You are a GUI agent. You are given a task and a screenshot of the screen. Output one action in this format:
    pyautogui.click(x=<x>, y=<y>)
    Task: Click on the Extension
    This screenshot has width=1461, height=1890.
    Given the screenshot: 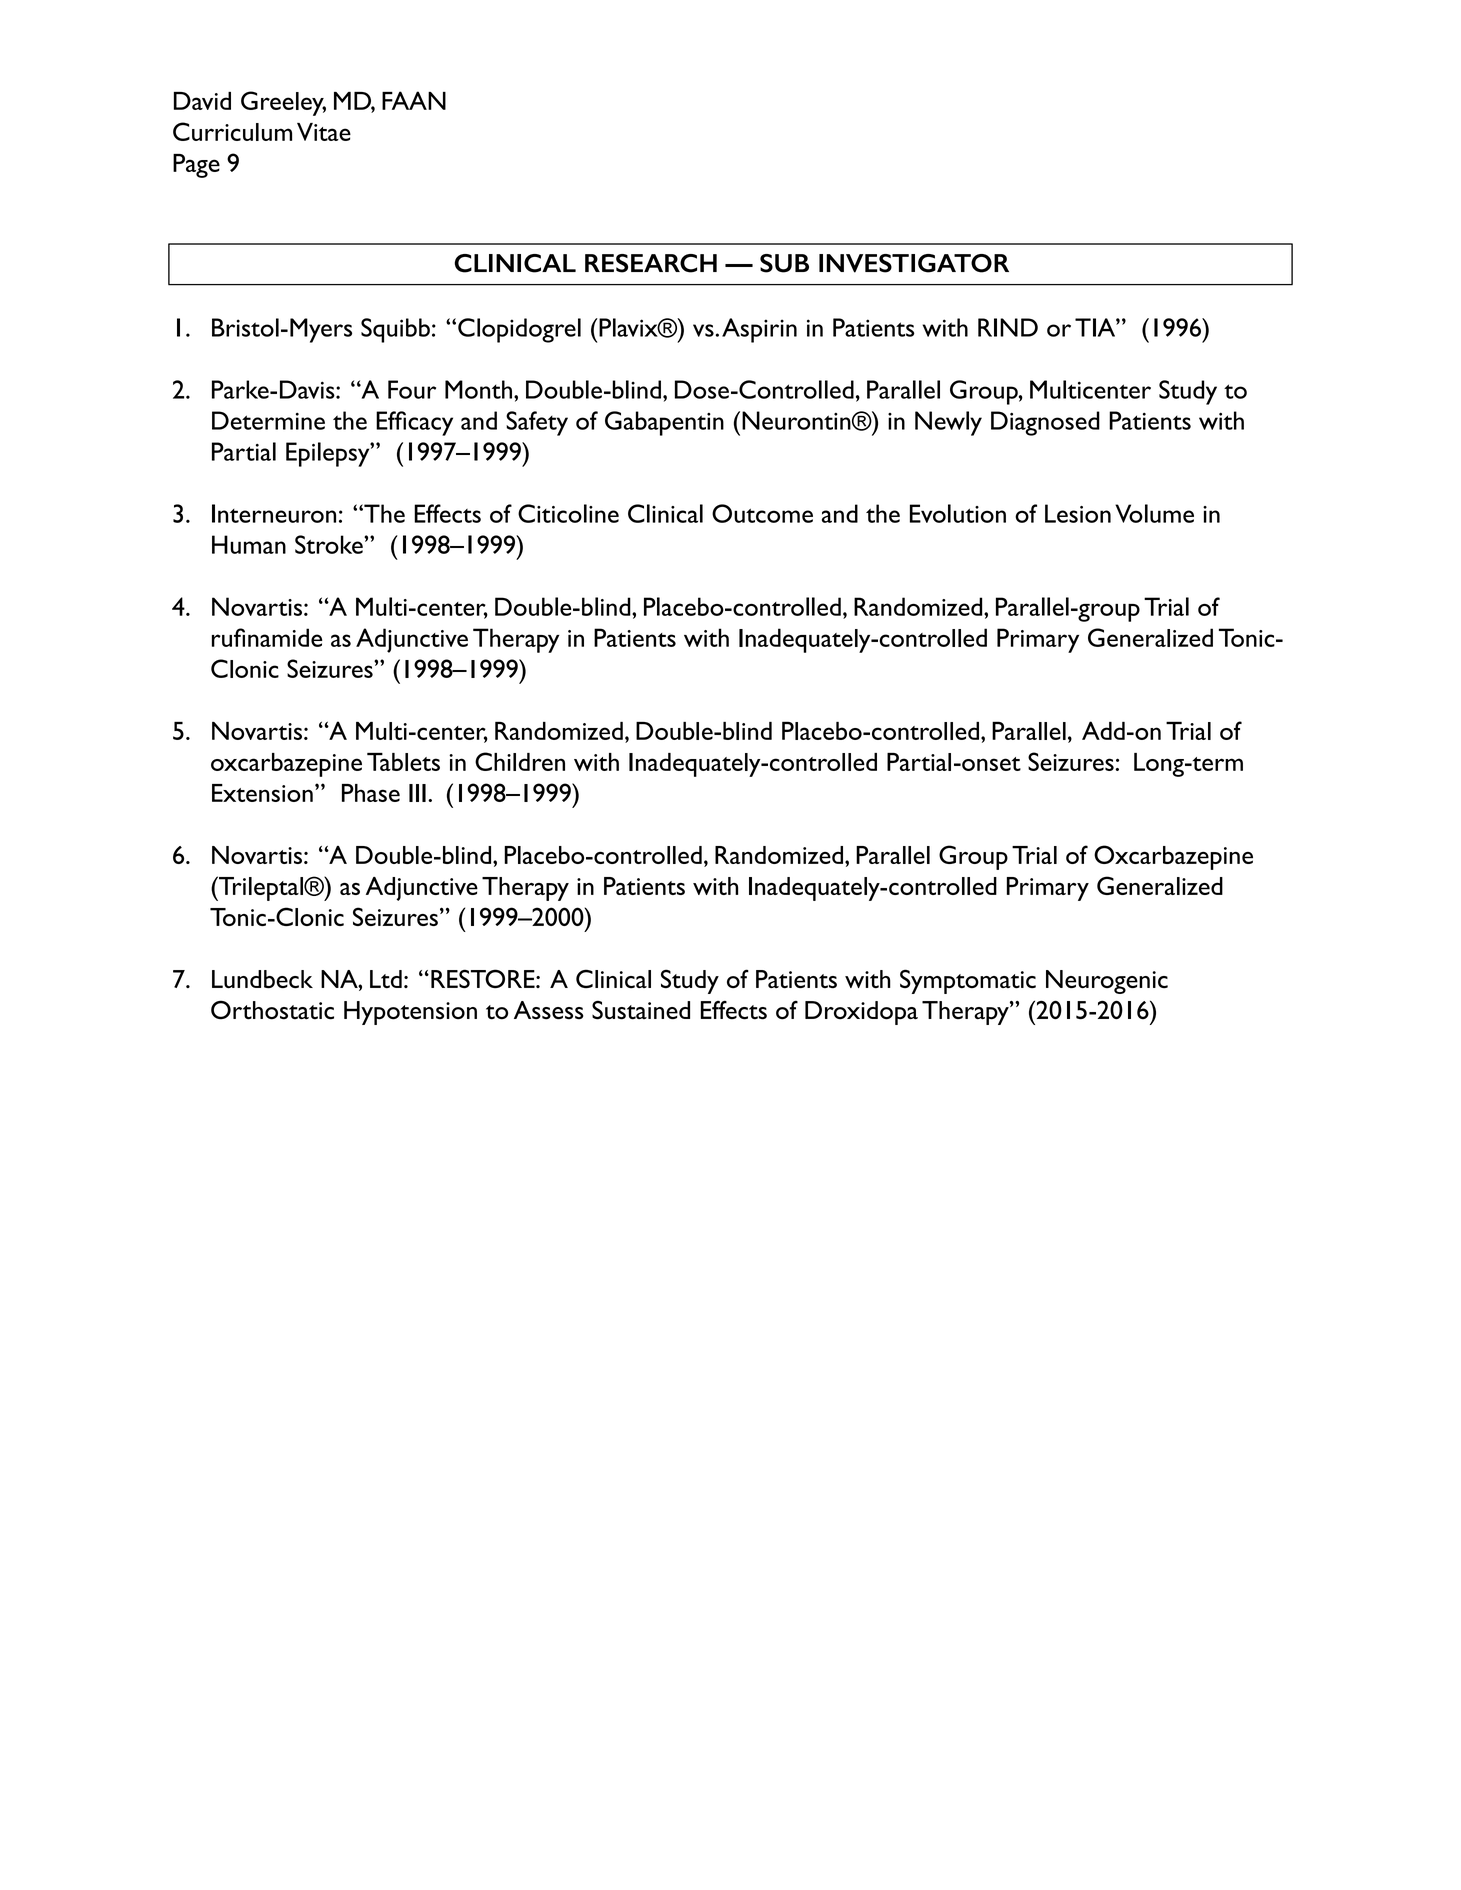 What is the action you would take?
    pyautogui.click(x=262, y=793)
